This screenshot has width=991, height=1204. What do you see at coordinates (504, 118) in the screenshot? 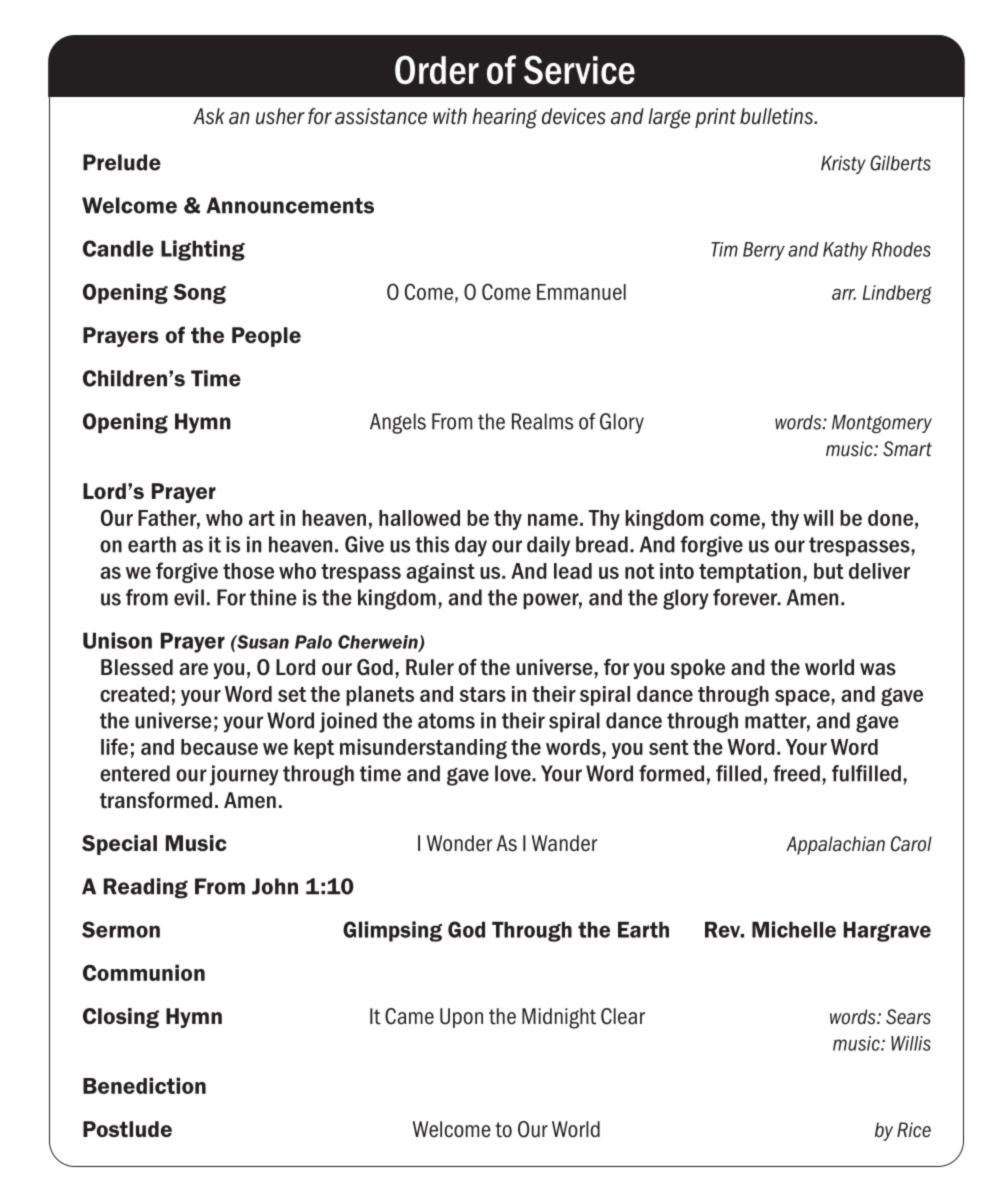
I see `hearing` at bounding box center [504, 118].
